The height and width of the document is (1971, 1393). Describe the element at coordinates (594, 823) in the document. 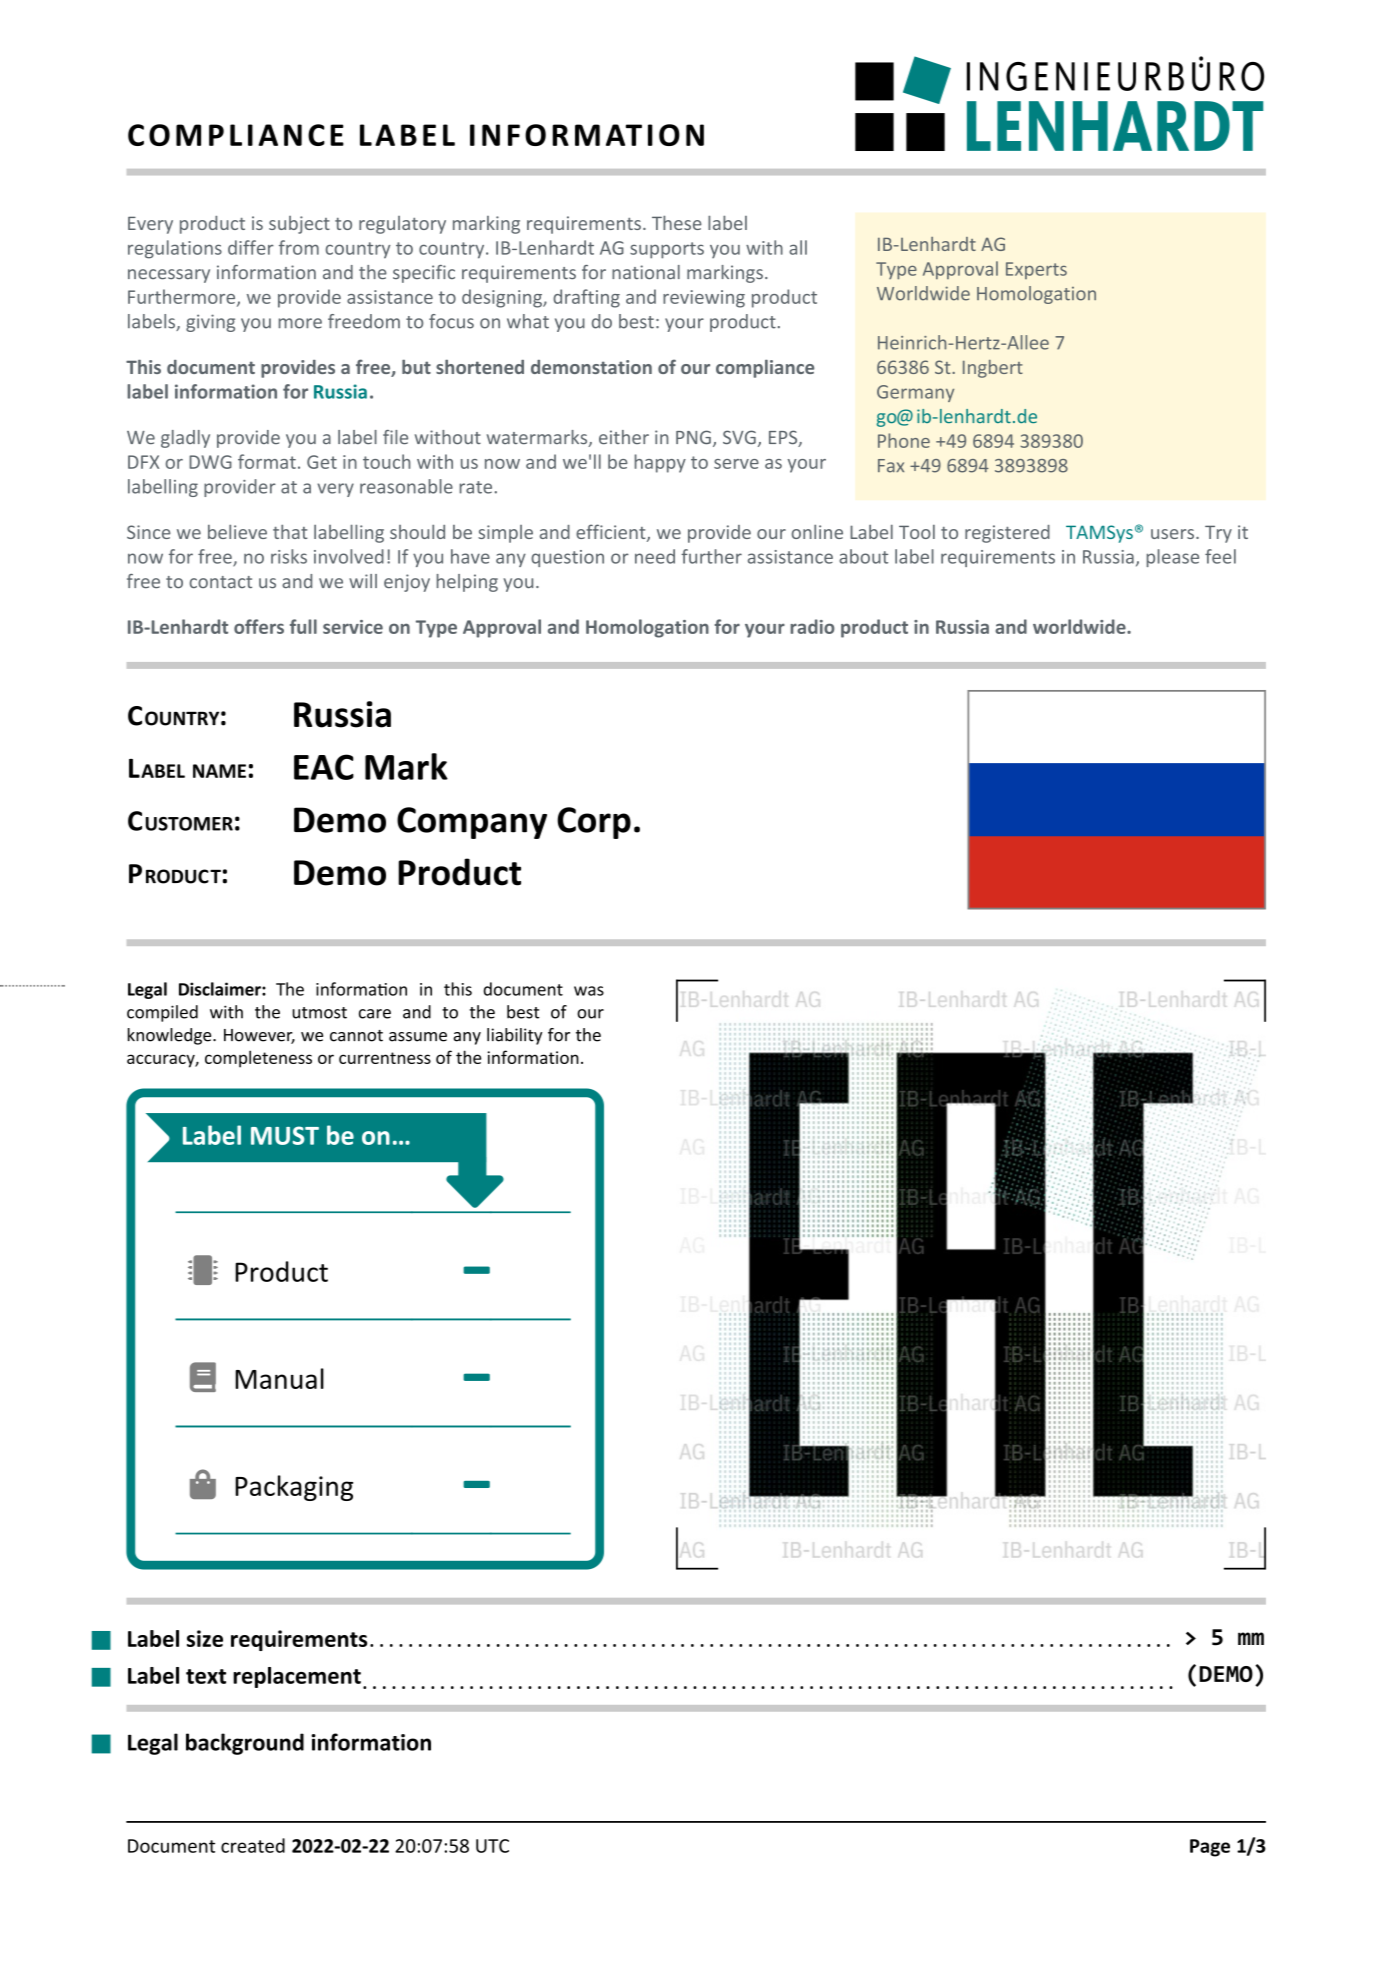

I see `Corp` at that location.
